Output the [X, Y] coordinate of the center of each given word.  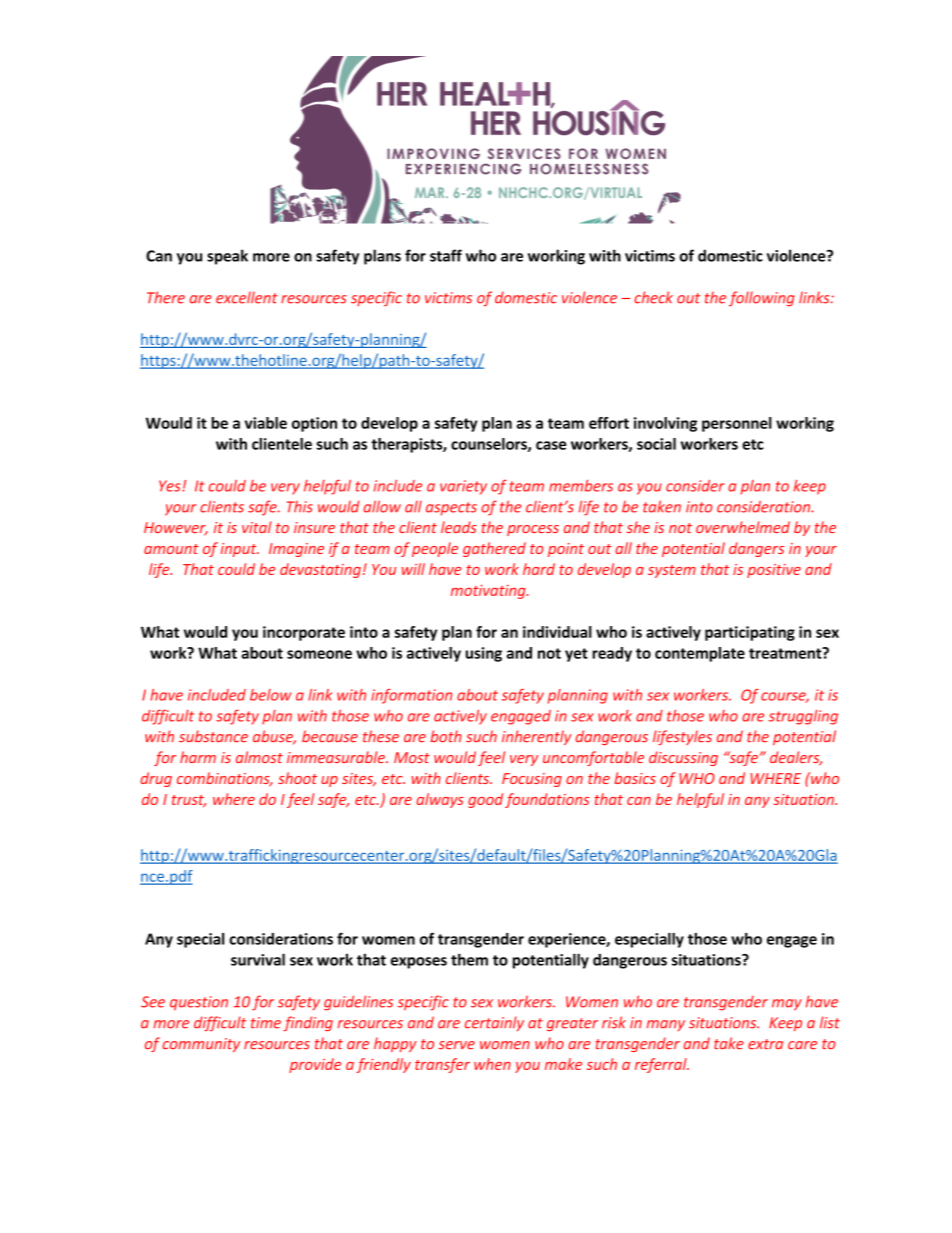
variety [463, 487]
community [201, 1045]
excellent [247, 297]
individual [557, 632]
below [270, 695]
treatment [786, 653]
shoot [297, 778]
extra [765, 1044]
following [762, 298]
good [485, 800]
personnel [737, 424]
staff [446, 255]
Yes [171, 486]
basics [635, 778]
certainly [494, 1023]
